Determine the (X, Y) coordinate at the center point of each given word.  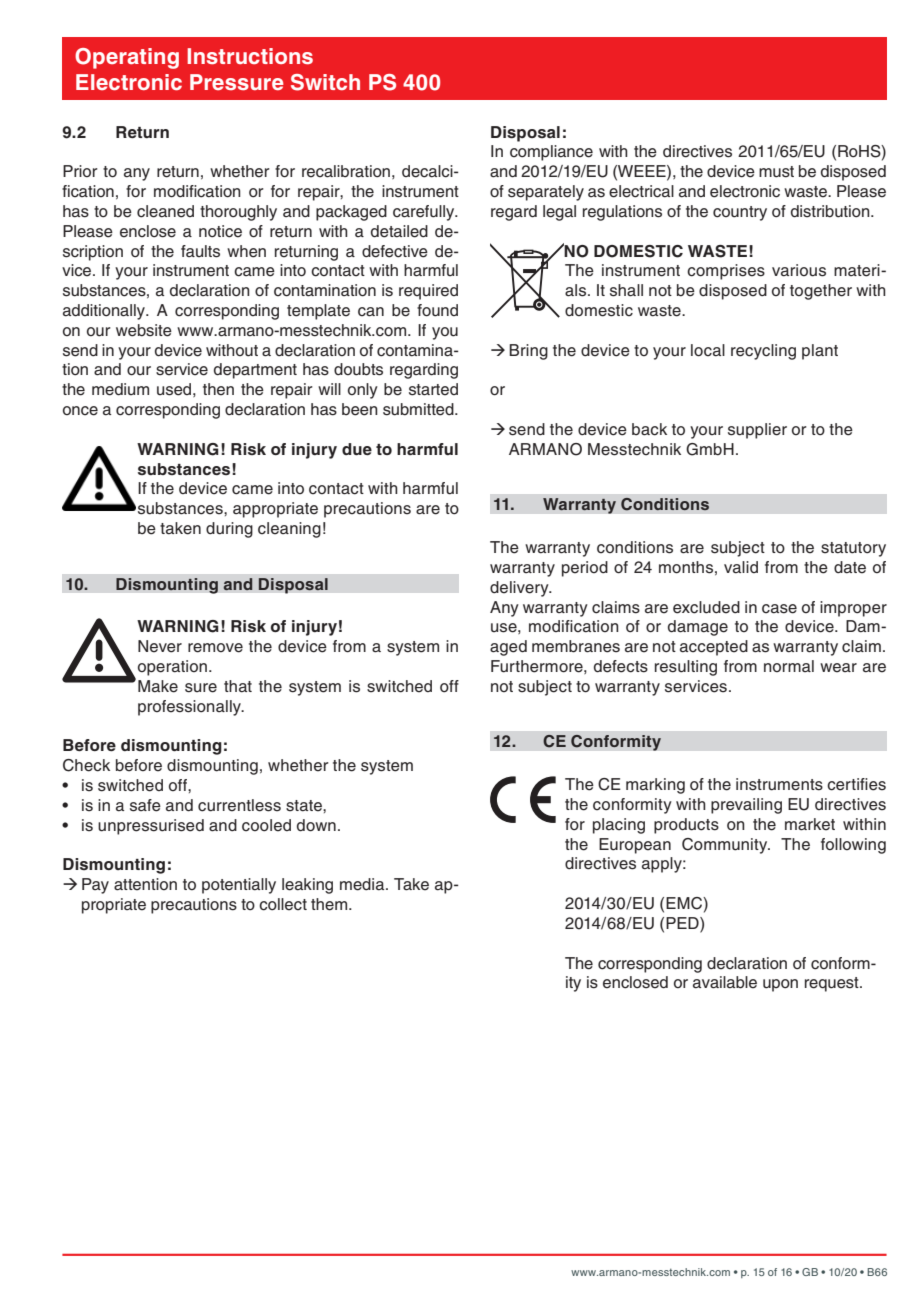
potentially (239, 886)
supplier (757, 431)
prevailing (746, 806)
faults (200, 251)
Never (160, 646)
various (799, 270)
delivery (520, 589)
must (776, 172)
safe (145, 805)
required (428, 292)
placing (619, 826)
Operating (127, 58)
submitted (419, 409)
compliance (551, 153)
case (779, 609)
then (218, 389)
